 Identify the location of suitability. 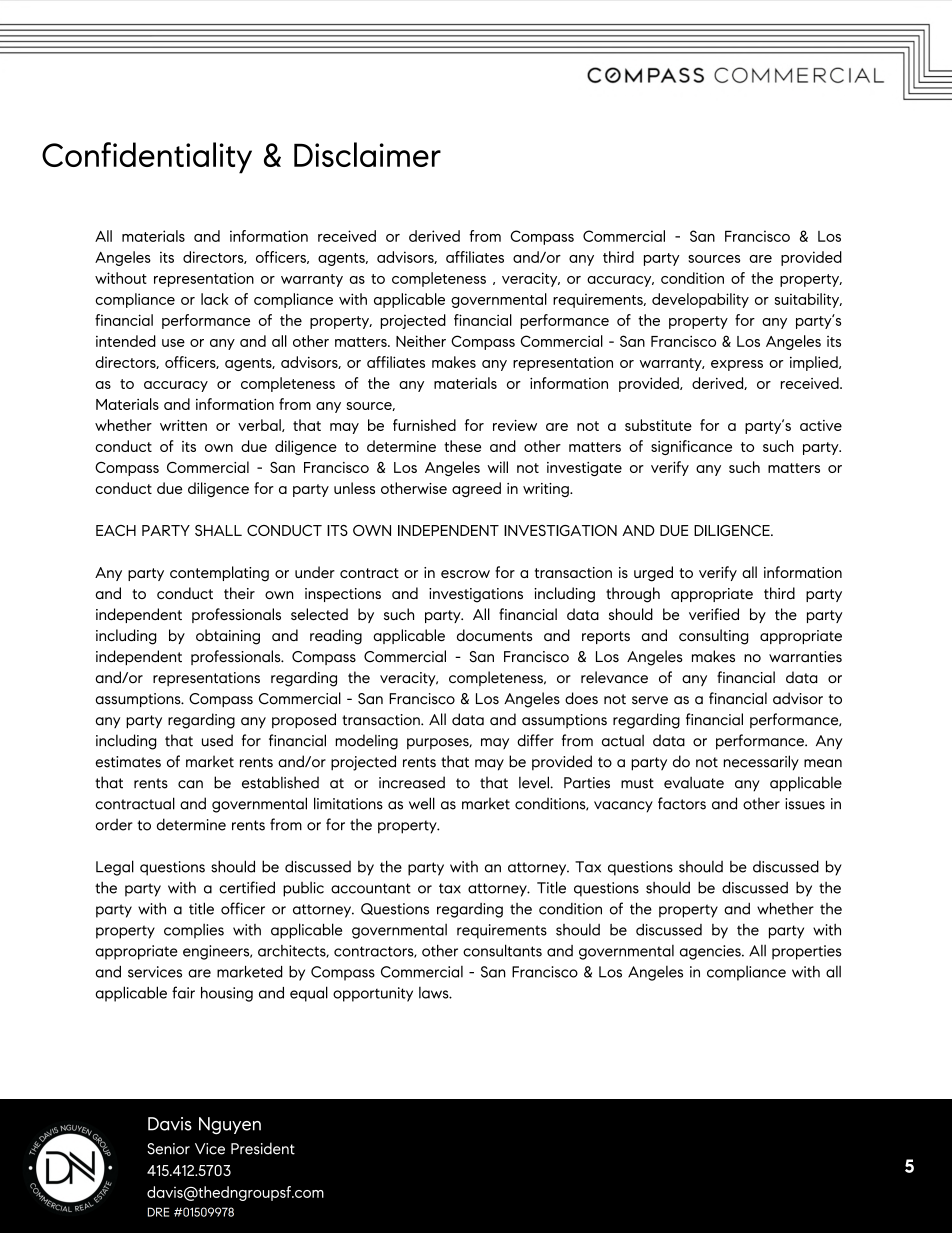
(808, 300).
